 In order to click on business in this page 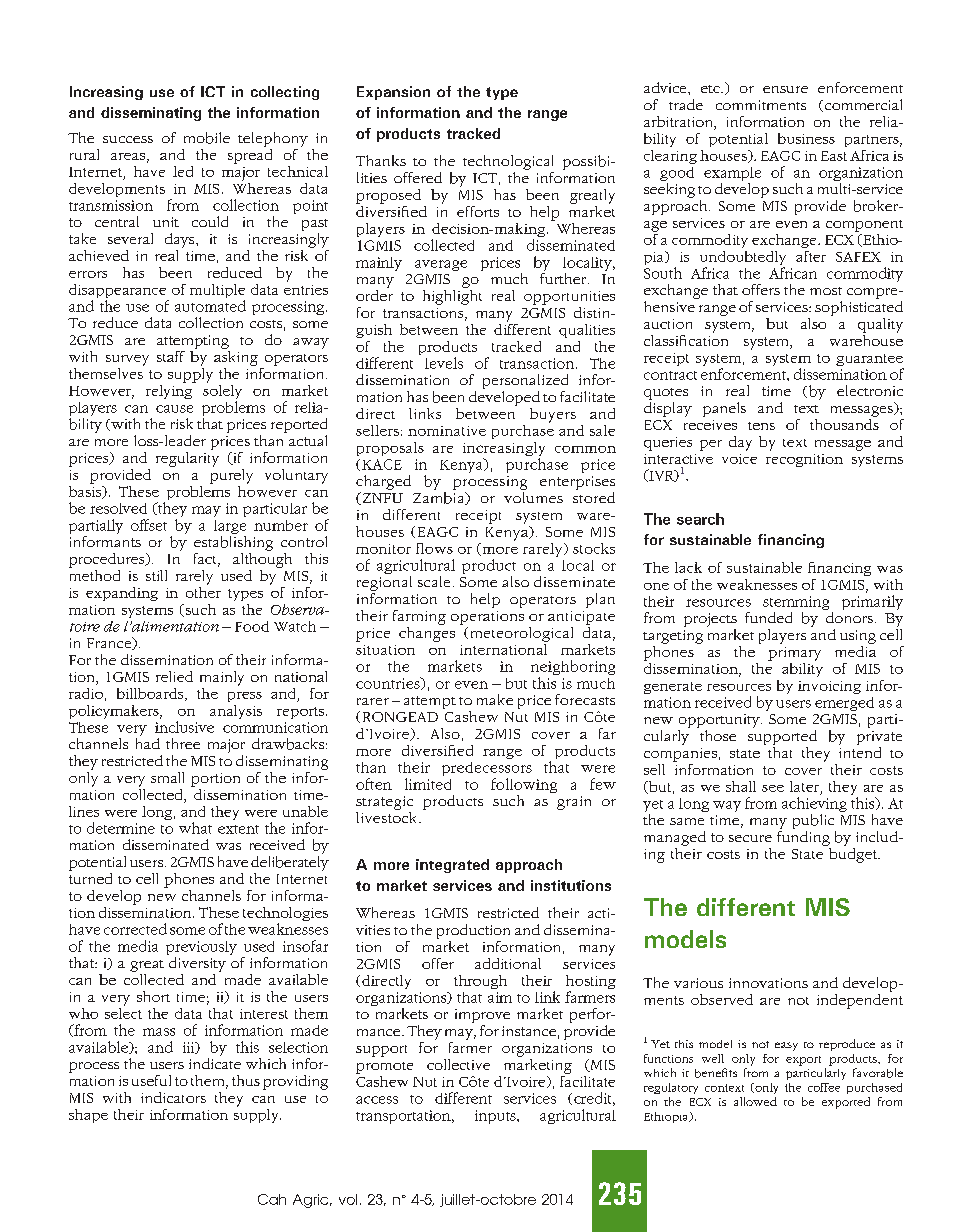, I will do `click(806, 138)`.
